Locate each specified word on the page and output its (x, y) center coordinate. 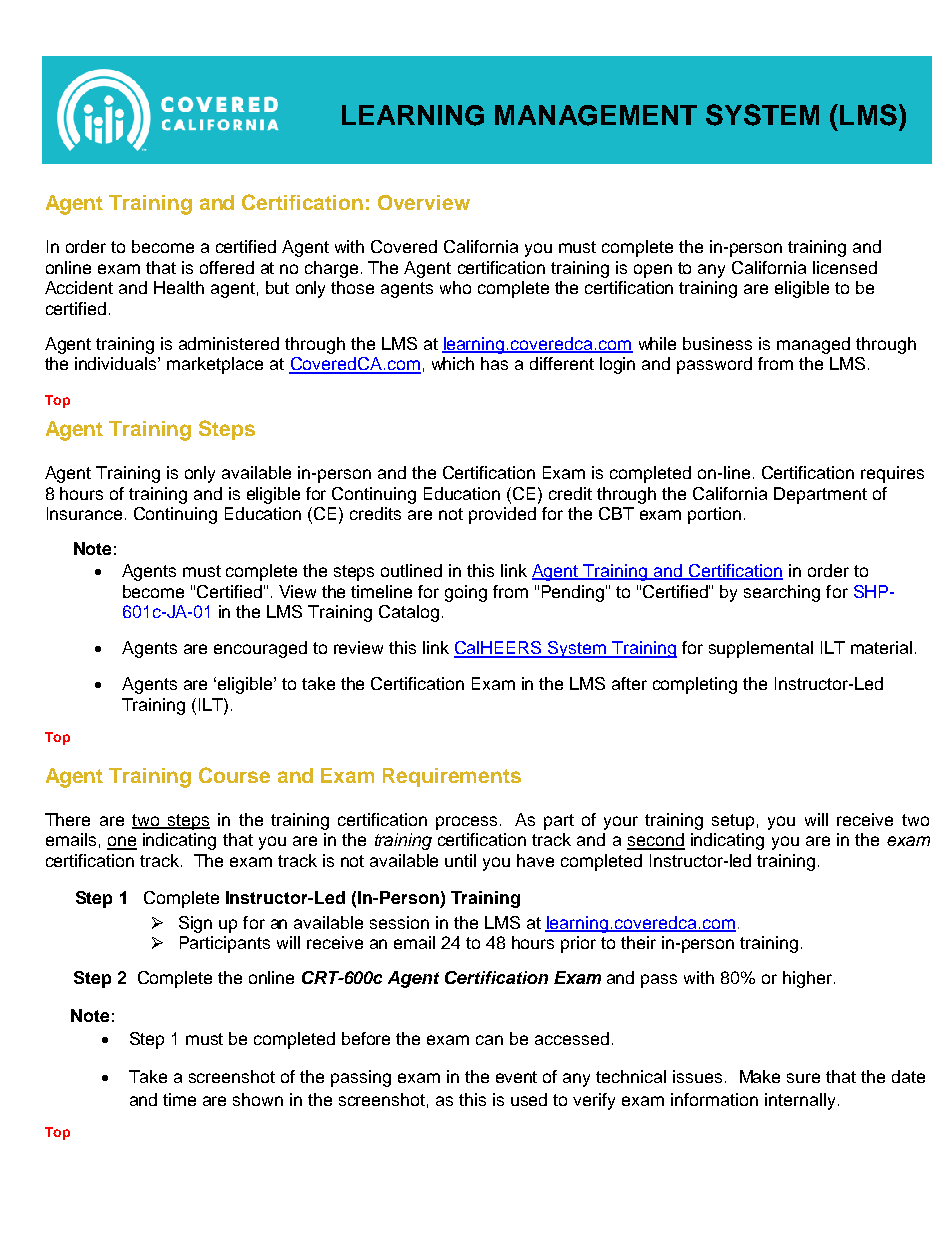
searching (782, 593)
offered (227, 267)
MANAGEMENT (596, 115)
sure (803, 1078)
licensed (845, 267)
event (516, 1077)
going (466, 593)
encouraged (260, 649)
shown (258, 1099)
